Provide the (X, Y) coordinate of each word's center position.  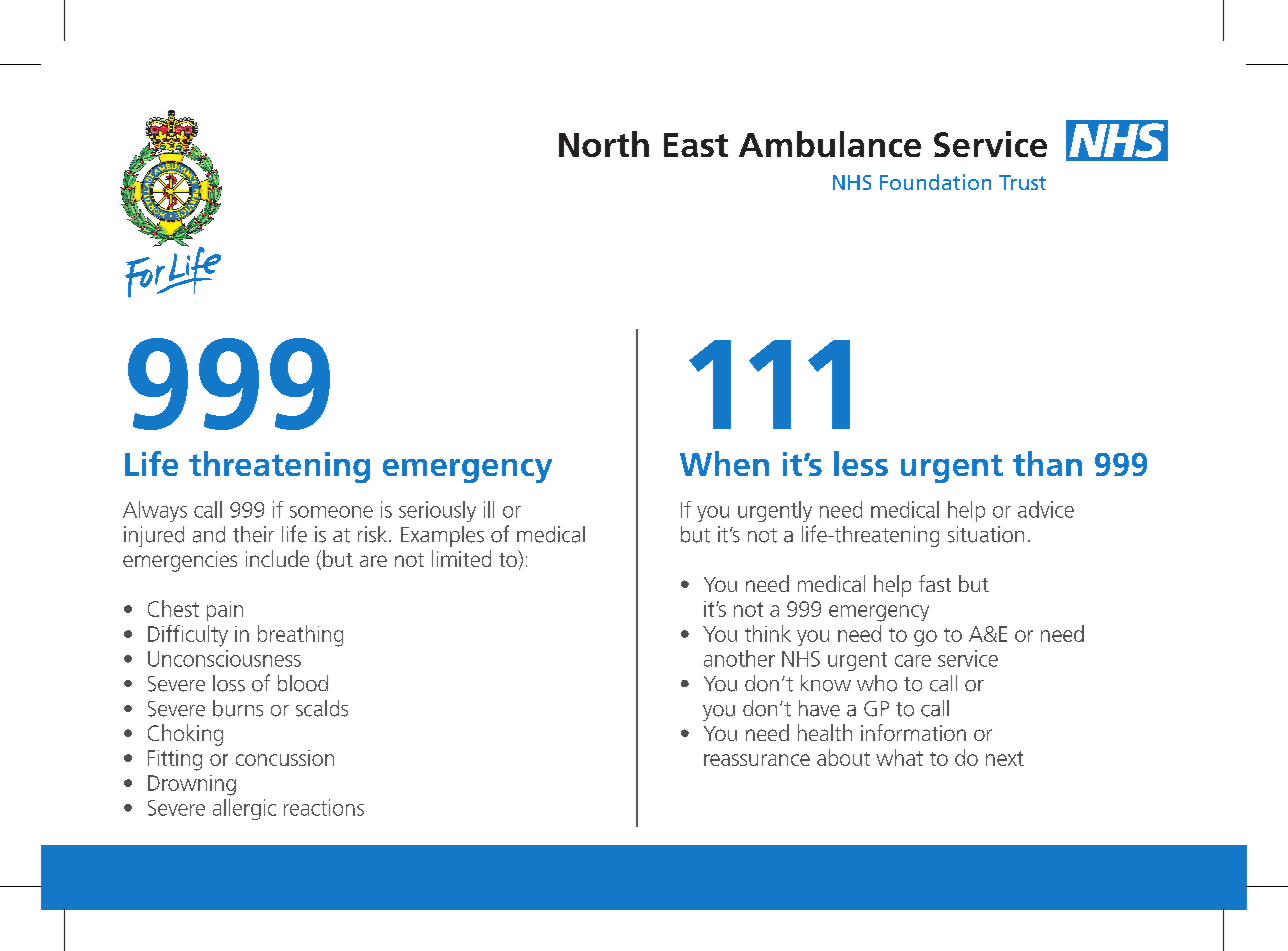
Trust (1022, 182)
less (861, 463)
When (724, 463)
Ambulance (830, 144)
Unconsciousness (224, 658)
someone (331, 512)
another (739, 658)
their (253, 534)
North (604, 144)
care (913, 661)
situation (986, 534)
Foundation (935, 182)
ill (489, 509)
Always (155, 511)
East (696, 145)
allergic (244, 809)
